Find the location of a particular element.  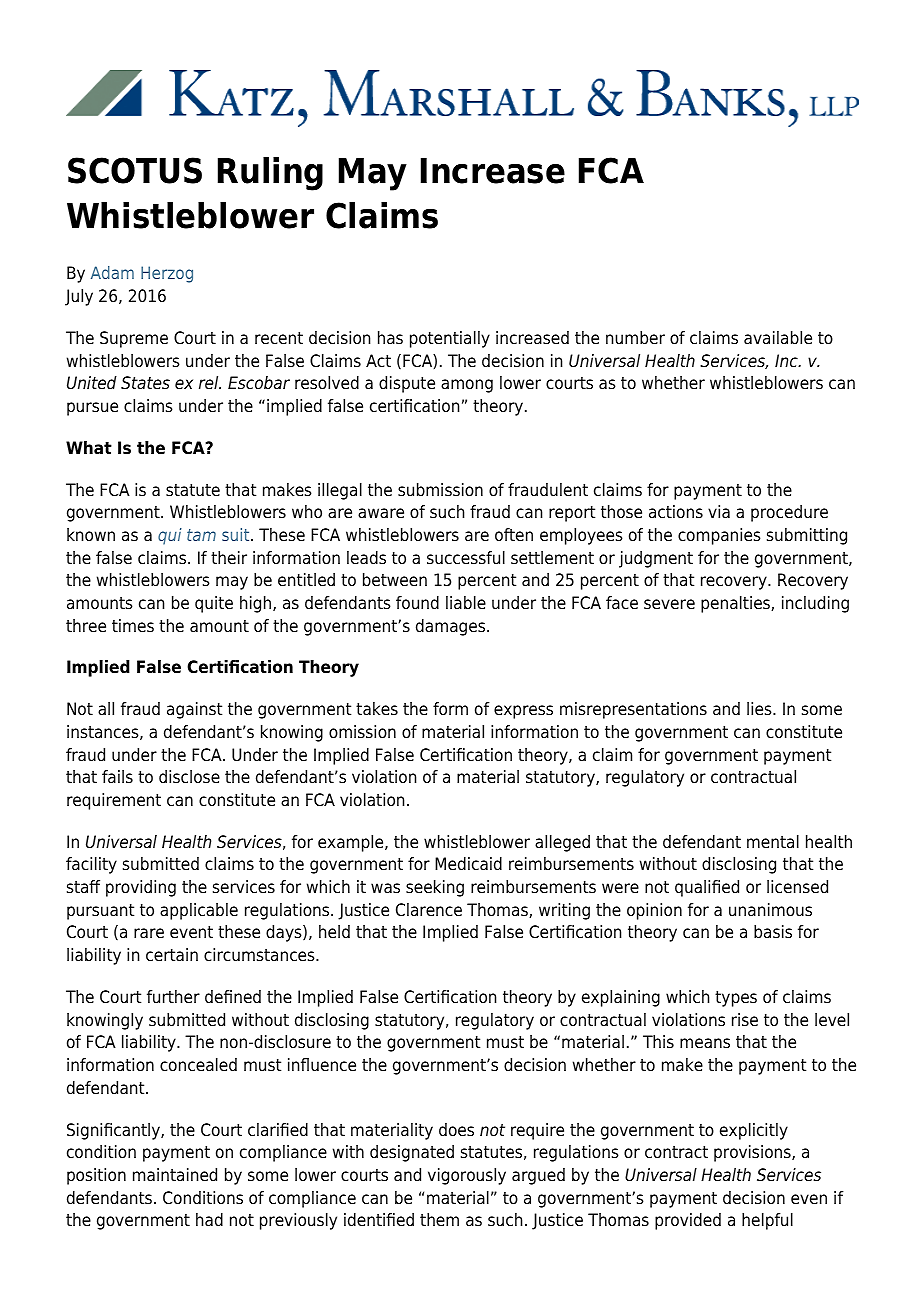

available is located at coordinates (778, 338).
